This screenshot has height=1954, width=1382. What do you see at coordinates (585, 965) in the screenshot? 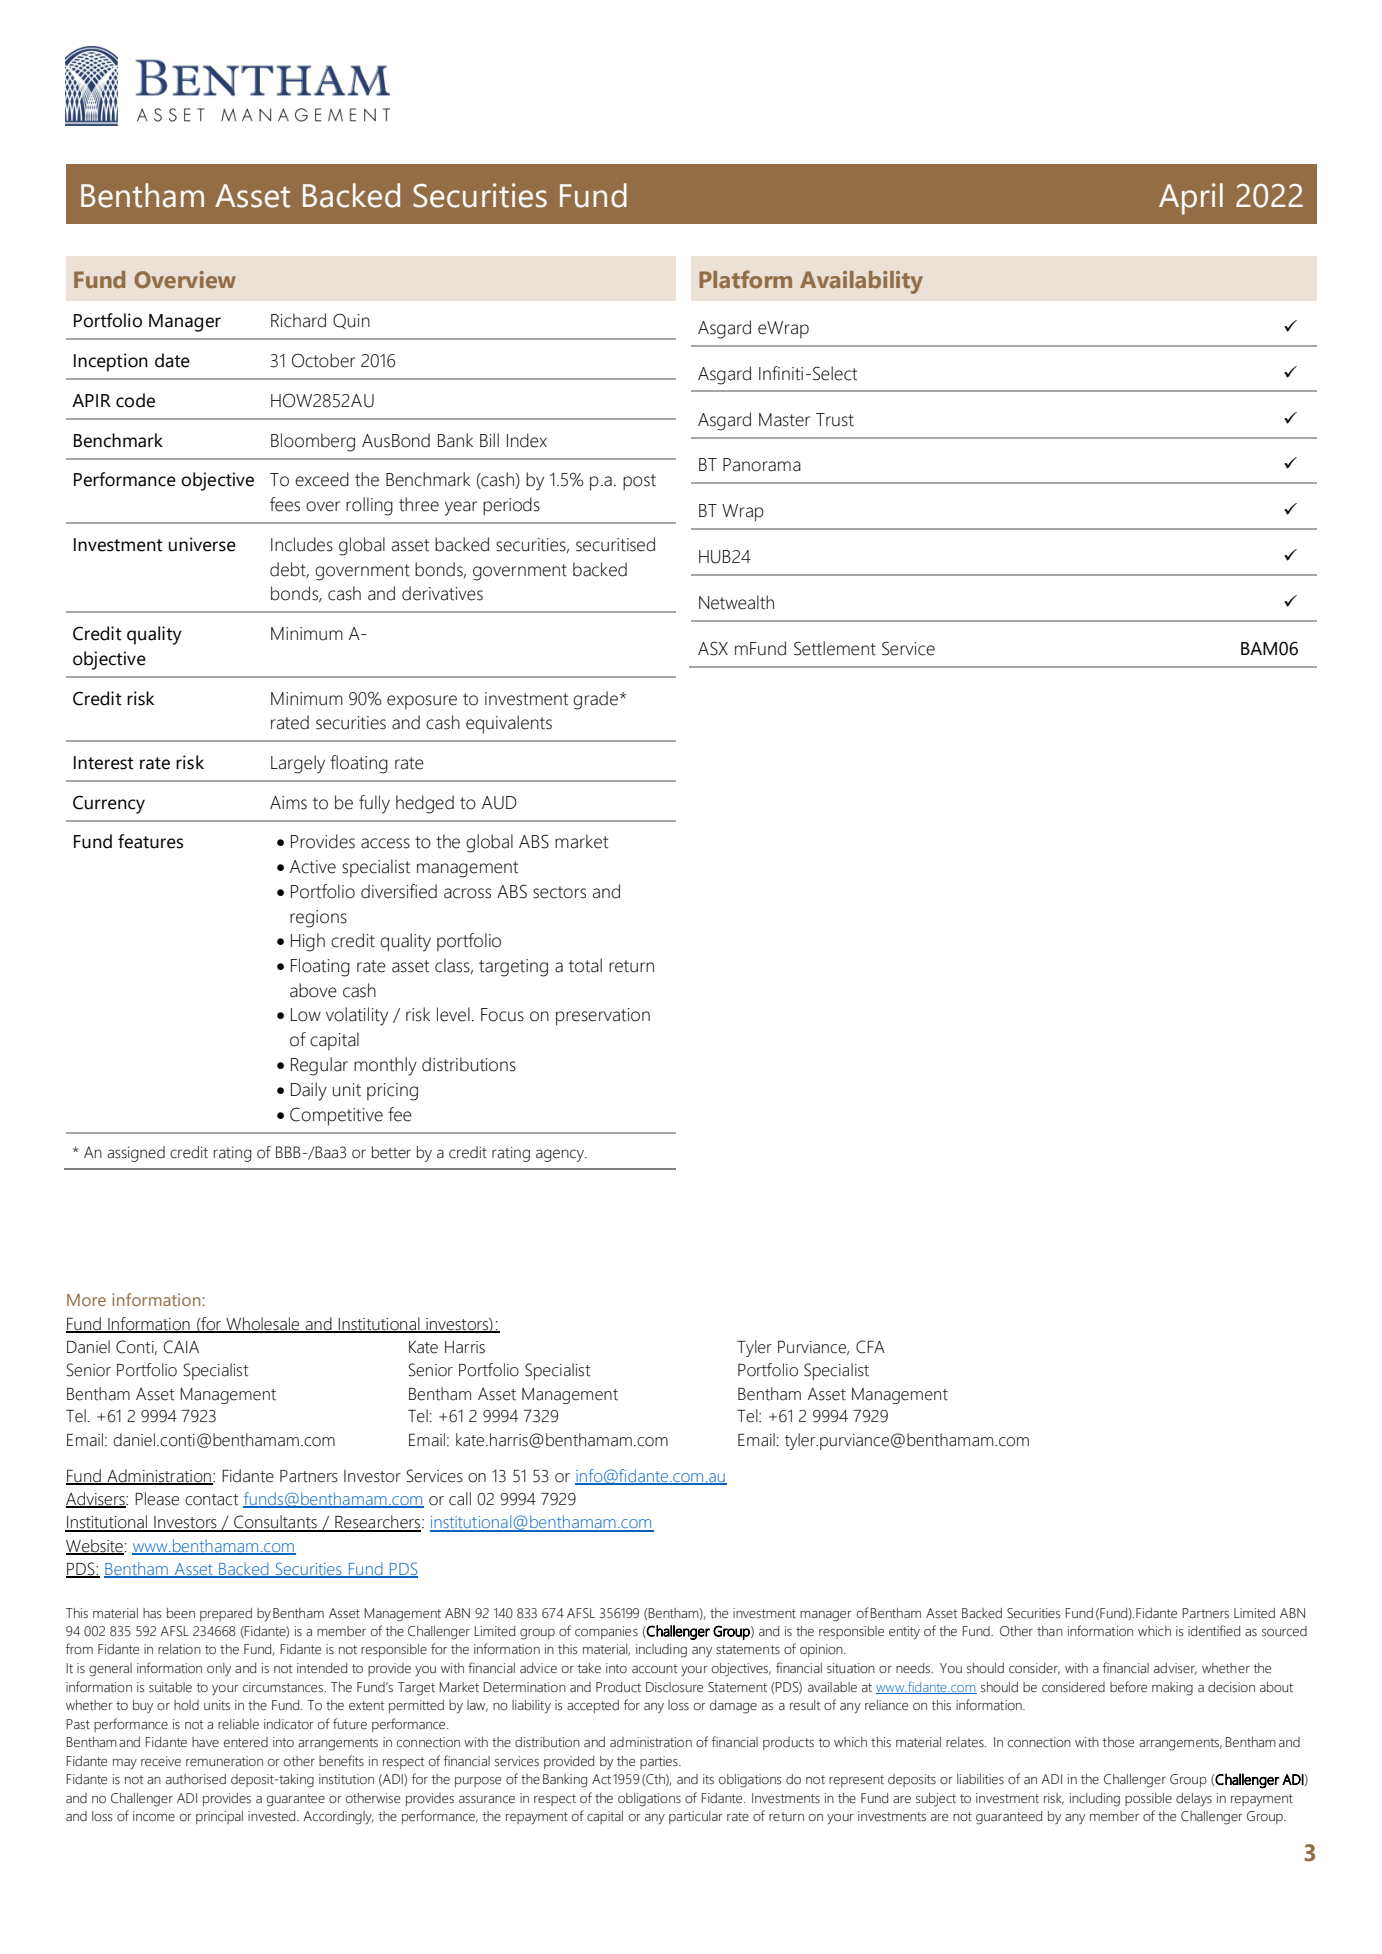
I see `total` at bounding box center [585, 965].
